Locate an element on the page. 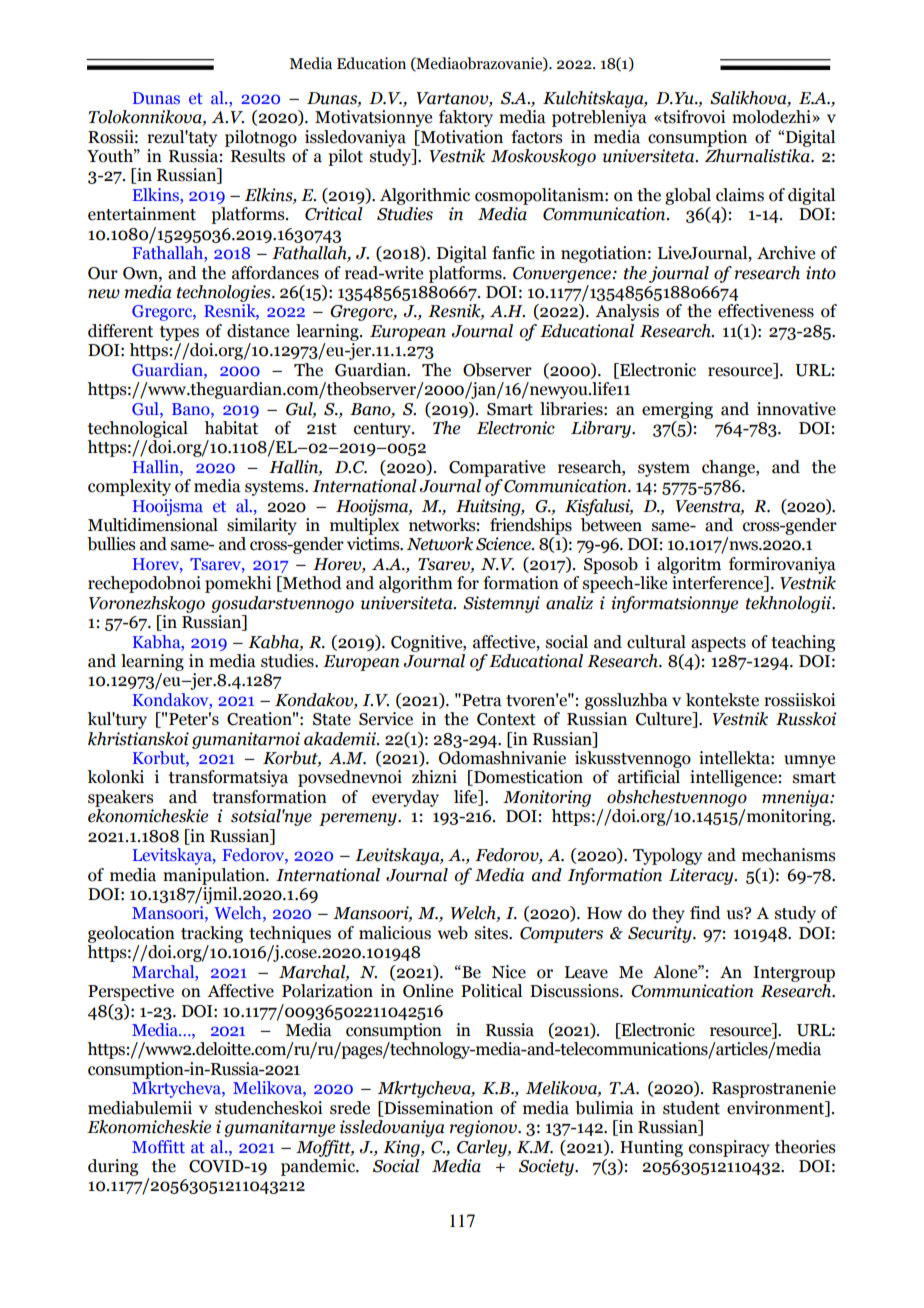  Results is located at coordinates (257, 154).
